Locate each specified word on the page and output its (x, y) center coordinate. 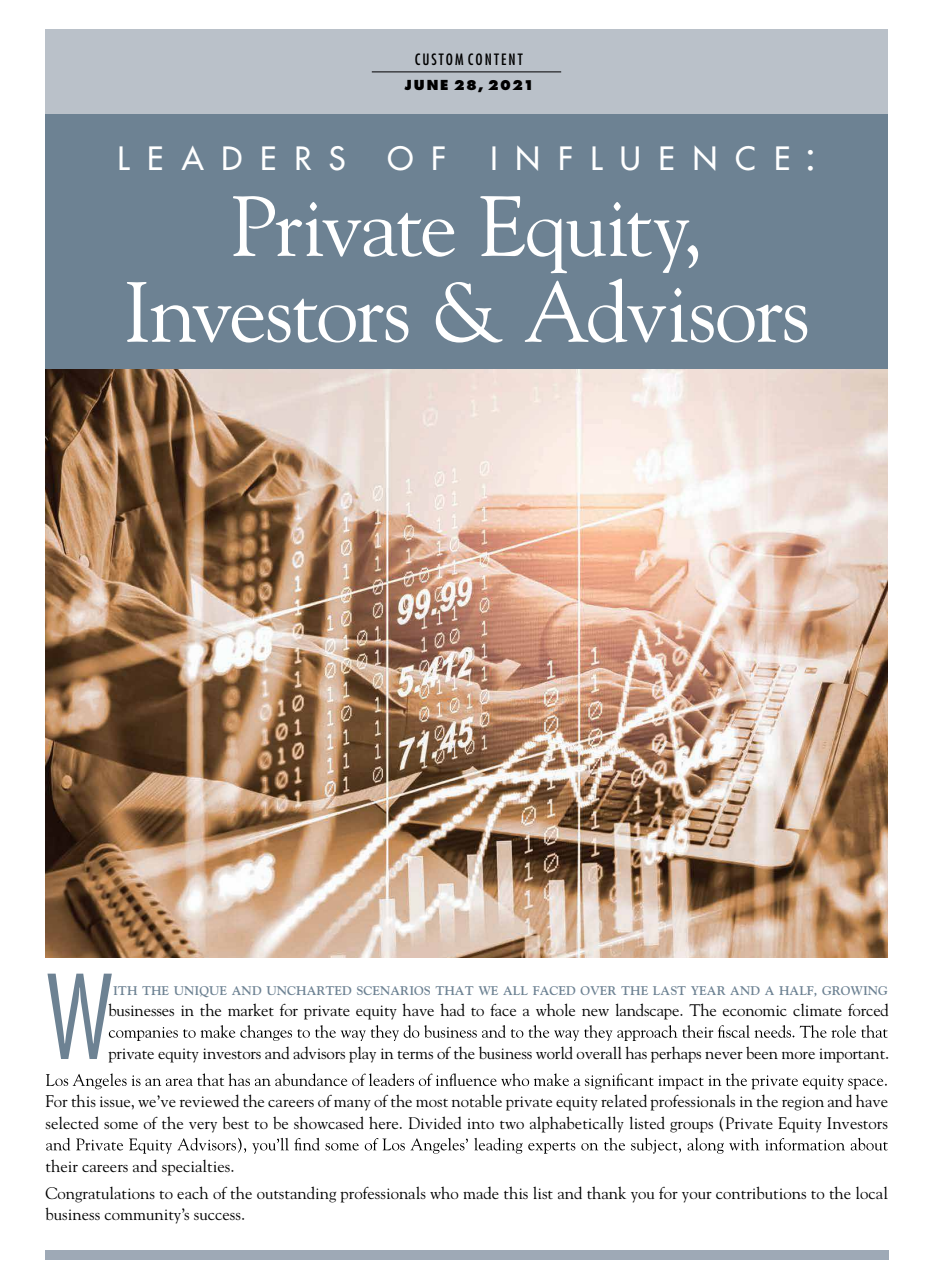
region (803, 1103)
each (192, 1192)
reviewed (209, 1100)
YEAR (708, 990)
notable (477, 1100)
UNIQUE (200, 991)
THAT (454, 990)
